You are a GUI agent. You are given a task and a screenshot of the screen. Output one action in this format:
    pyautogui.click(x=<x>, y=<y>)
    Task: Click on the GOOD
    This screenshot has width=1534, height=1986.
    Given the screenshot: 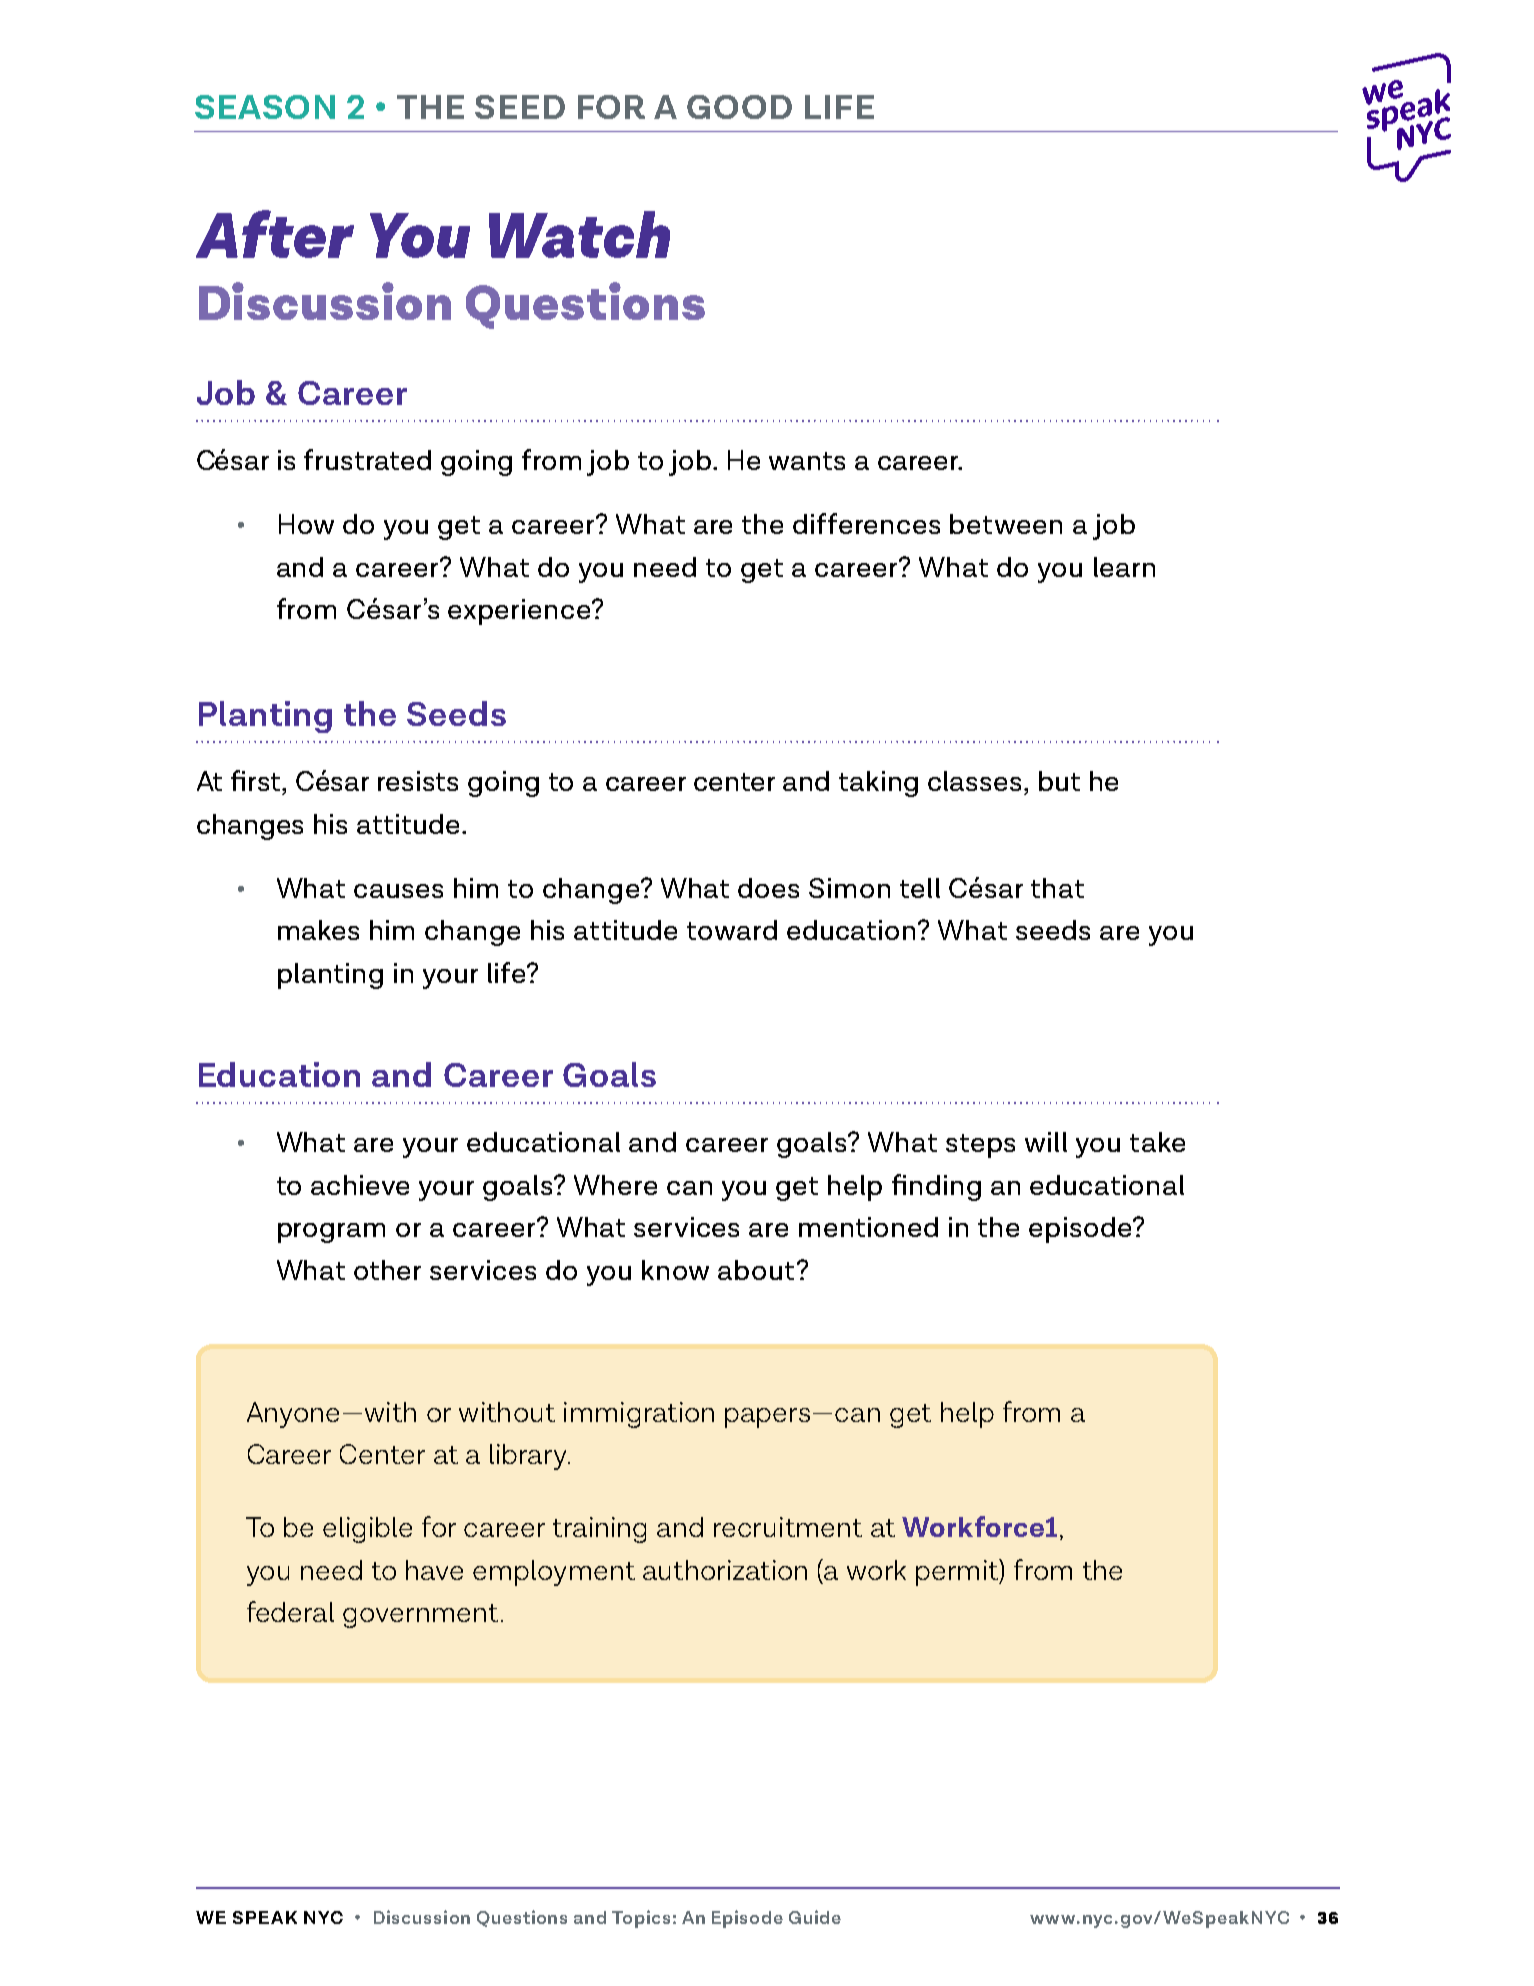 What is the action you would take?
    pyautogui.click(x=739, y=107)
